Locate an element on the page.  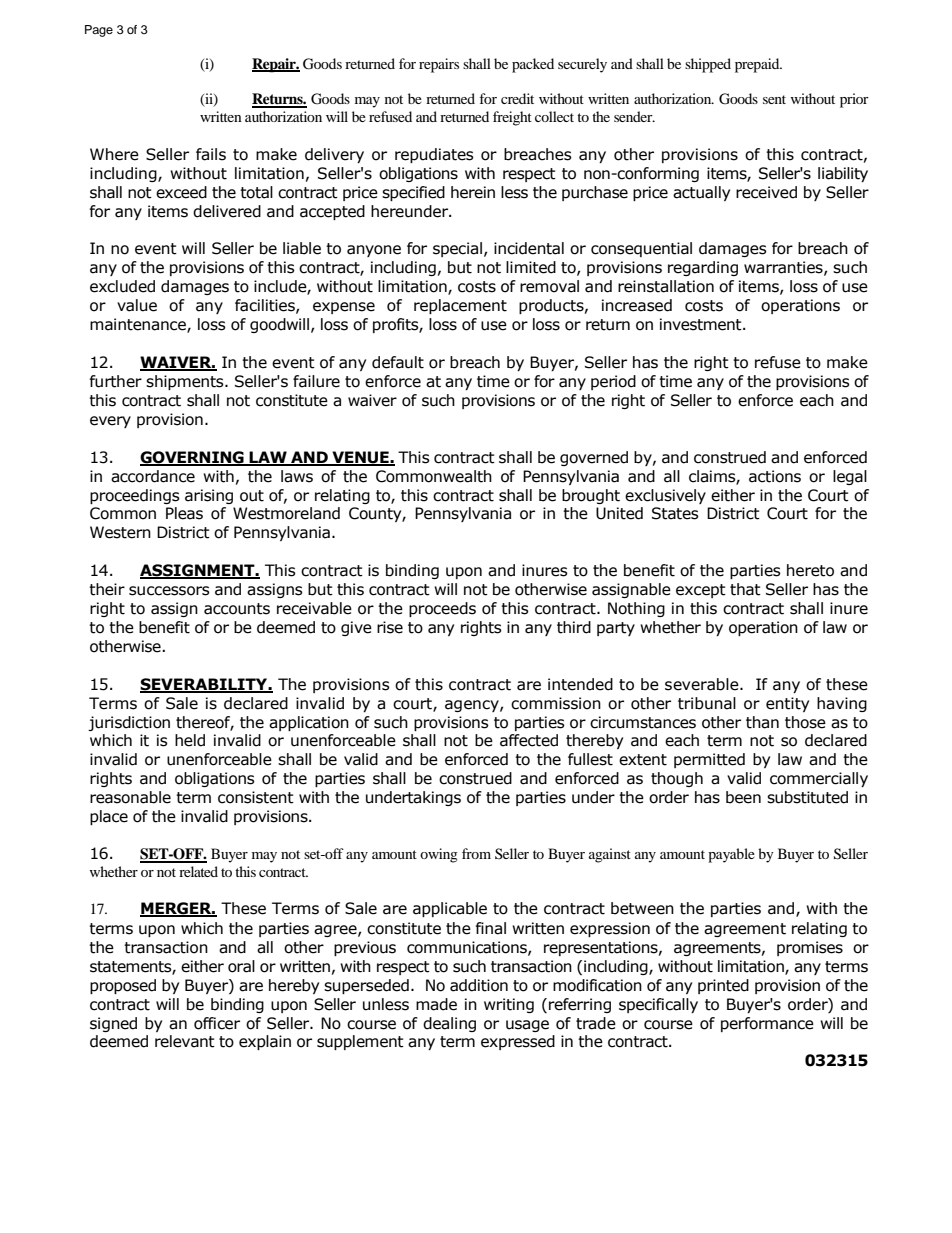
officer is located at coordinates (217, 1023).
